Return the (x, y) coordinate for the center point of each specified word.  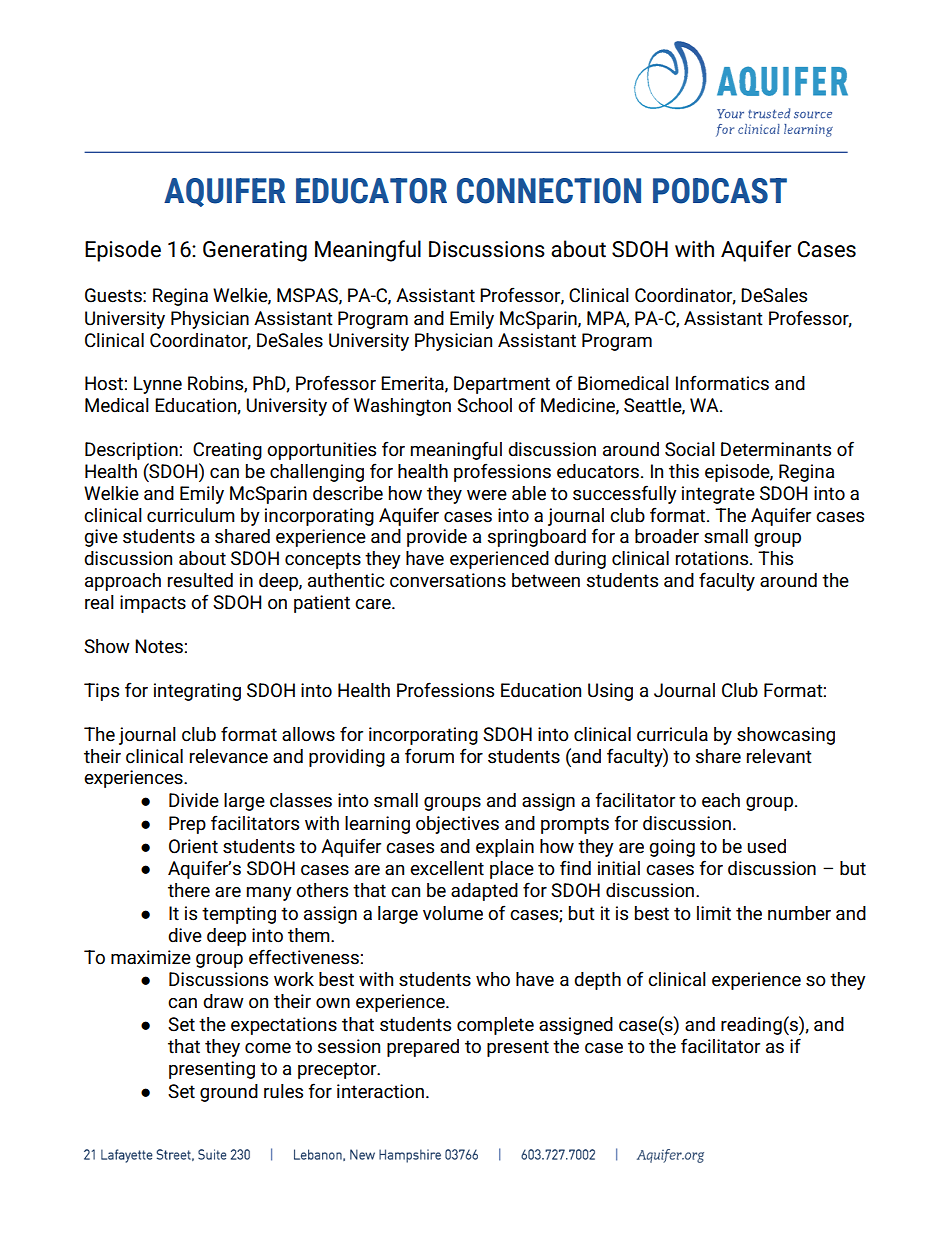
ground (229, 1093)
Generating (255, 251)
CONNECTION (549, 191)
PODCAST (720, 191)
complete (495, 1026)
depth (597, 981)
